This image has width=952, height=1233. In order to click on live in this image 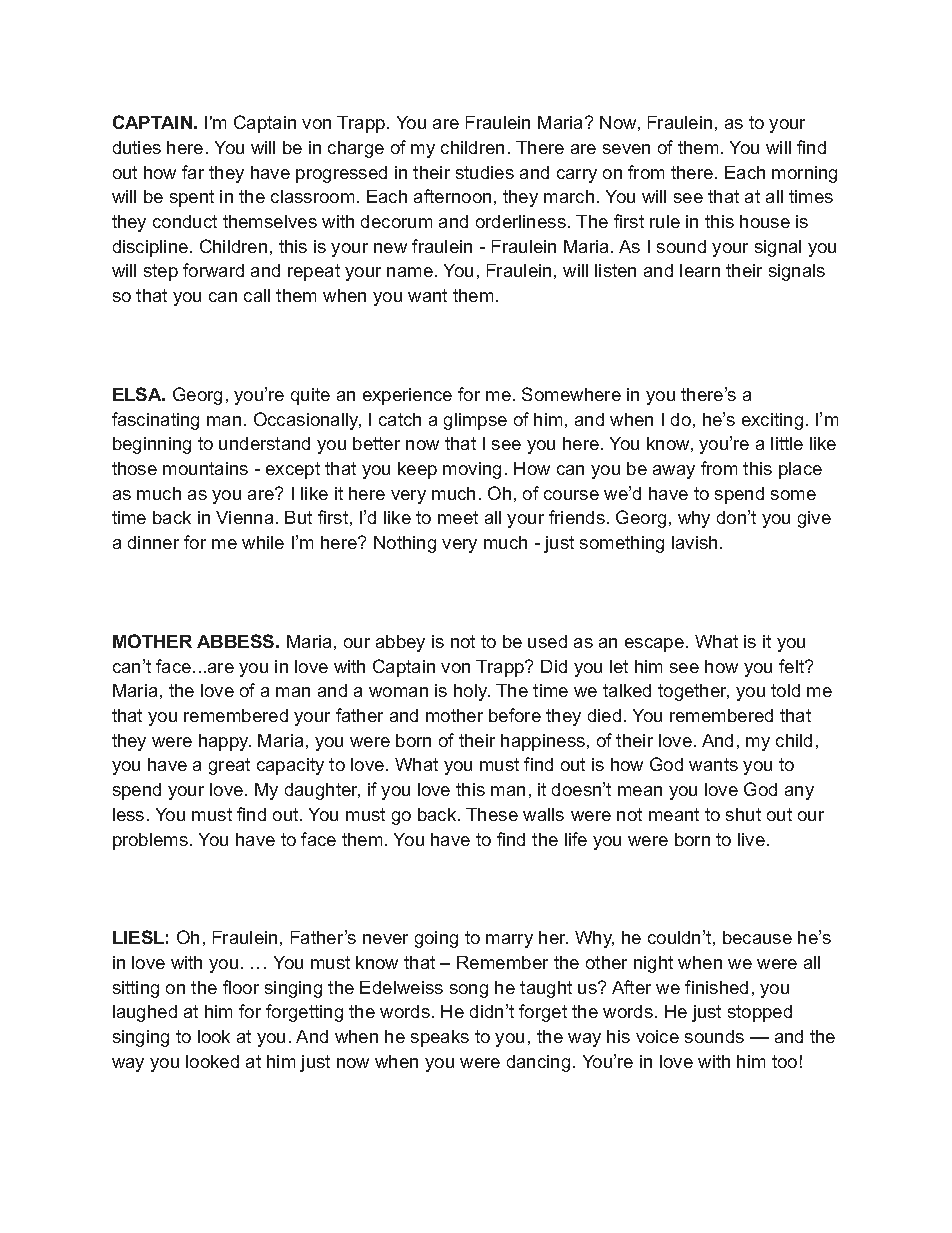, I will do `click(751, 839)`.
